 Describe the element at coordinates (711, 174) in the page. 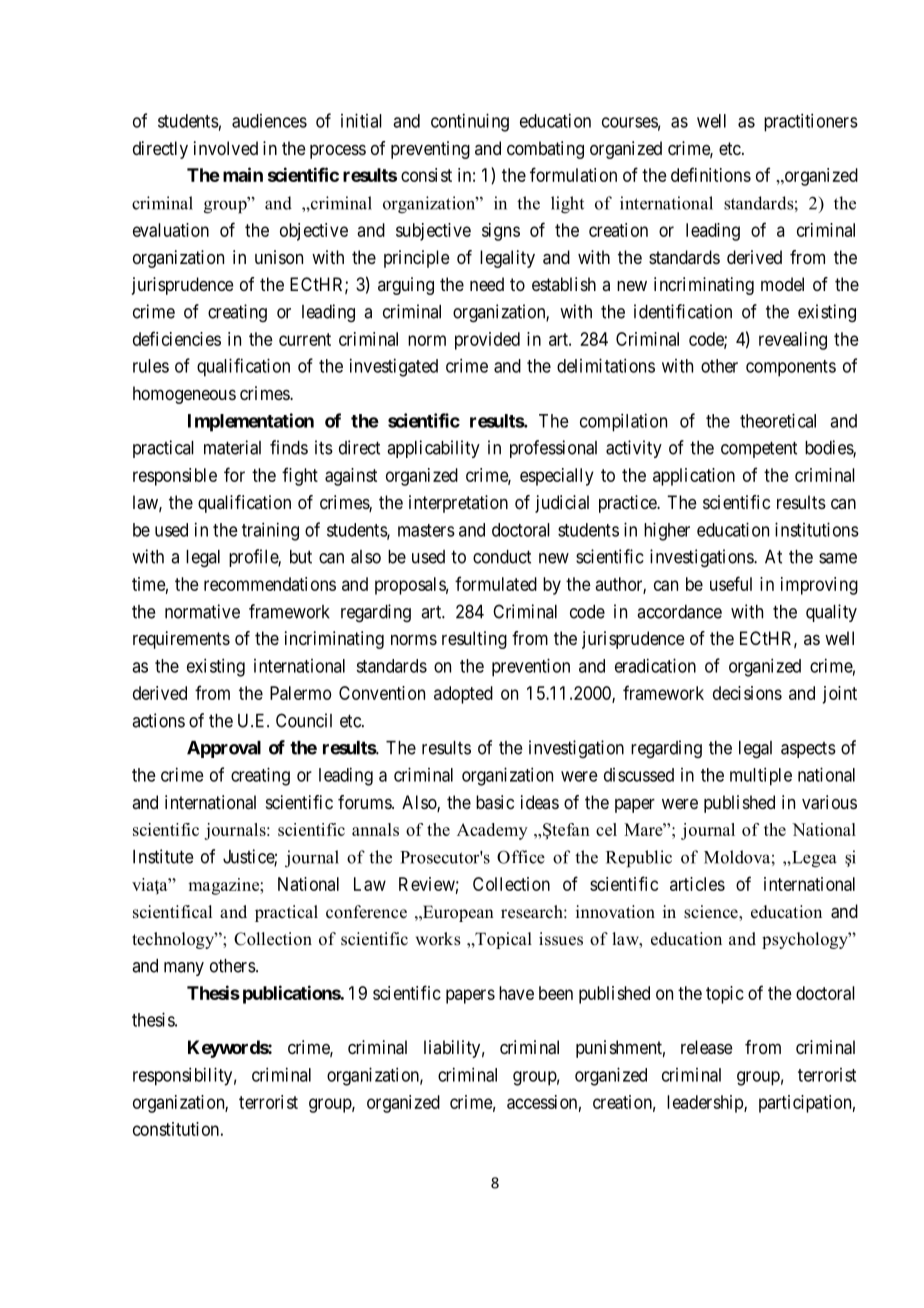

I see `definitions` at that location.
